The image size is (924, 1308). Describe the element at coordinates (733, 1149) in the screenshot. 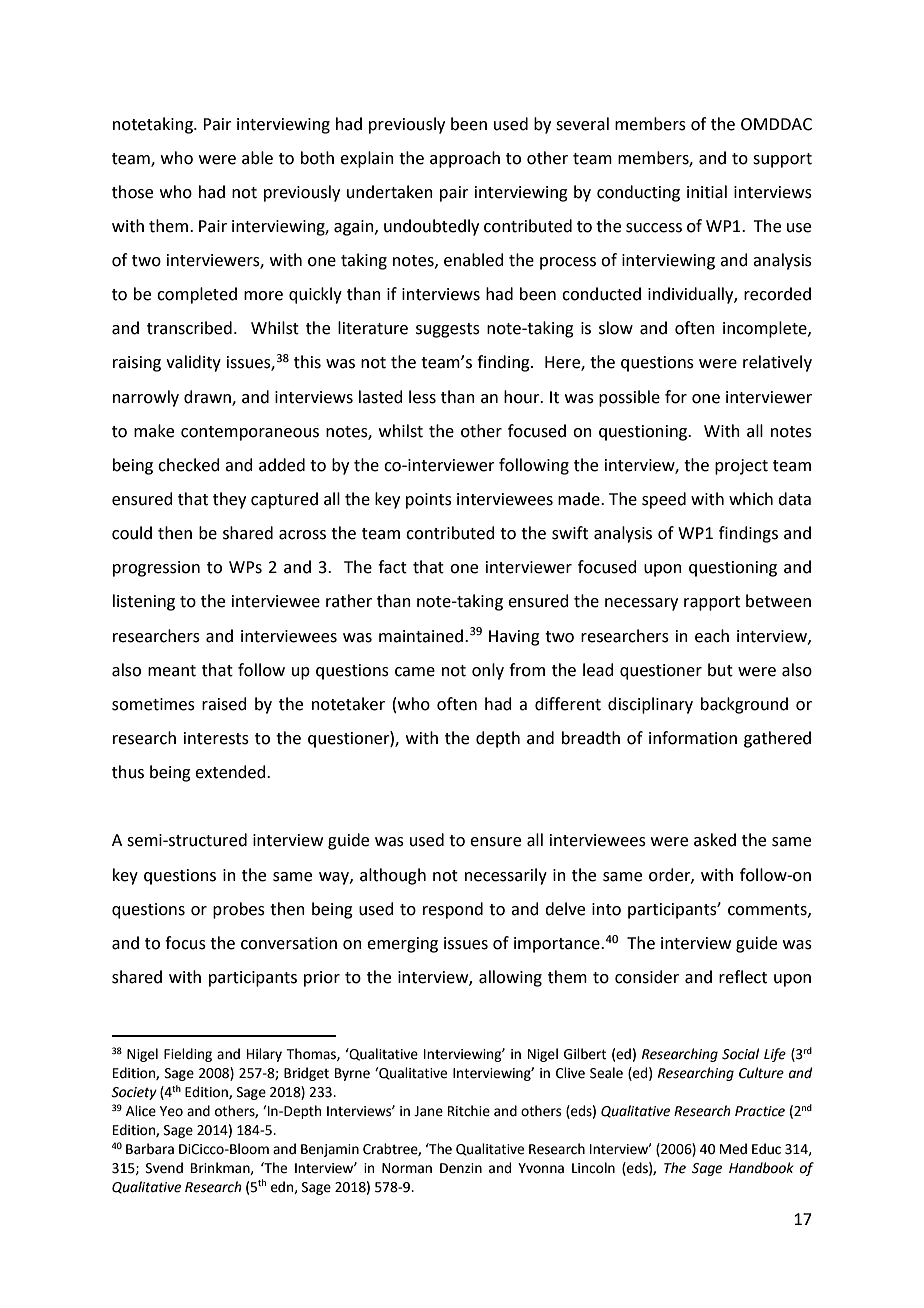

I see `Med` at that location.
